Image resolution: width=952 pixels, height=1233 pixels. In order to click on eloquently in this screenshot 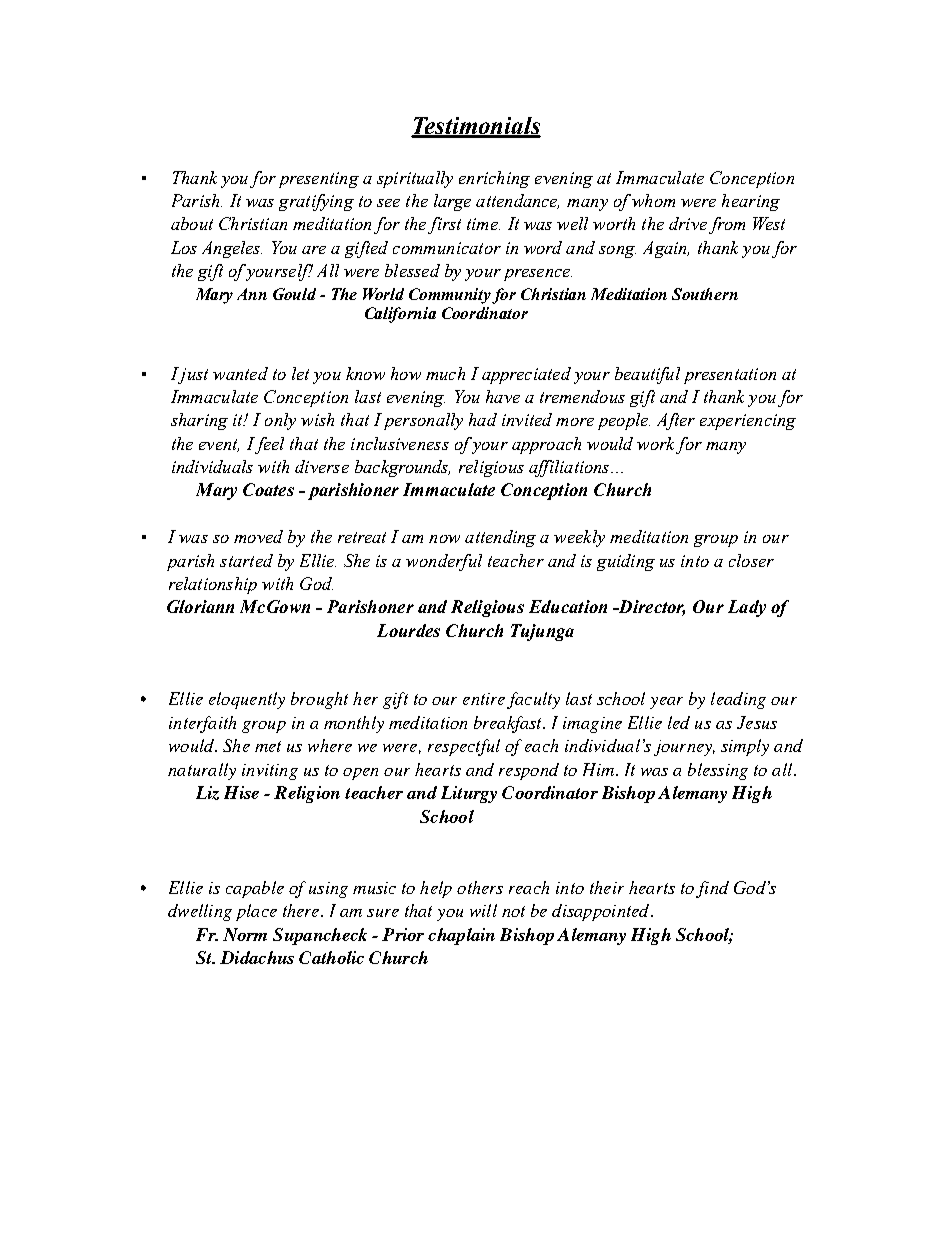, I will do `click(247, 700)`.
